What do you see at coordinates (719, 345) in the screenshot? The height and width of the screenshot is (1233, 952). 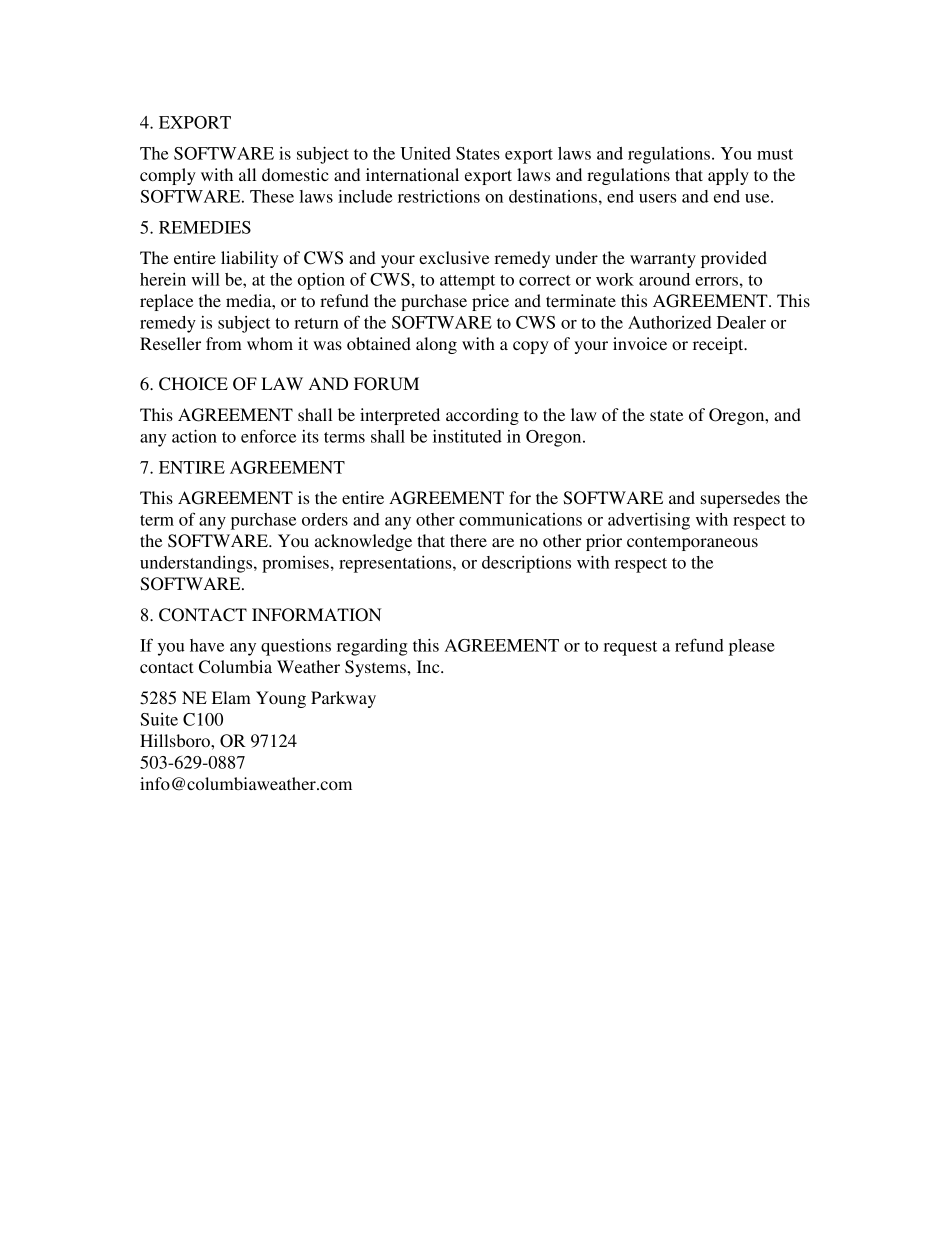 I see `receipt` at bounding box center [719, 345].
